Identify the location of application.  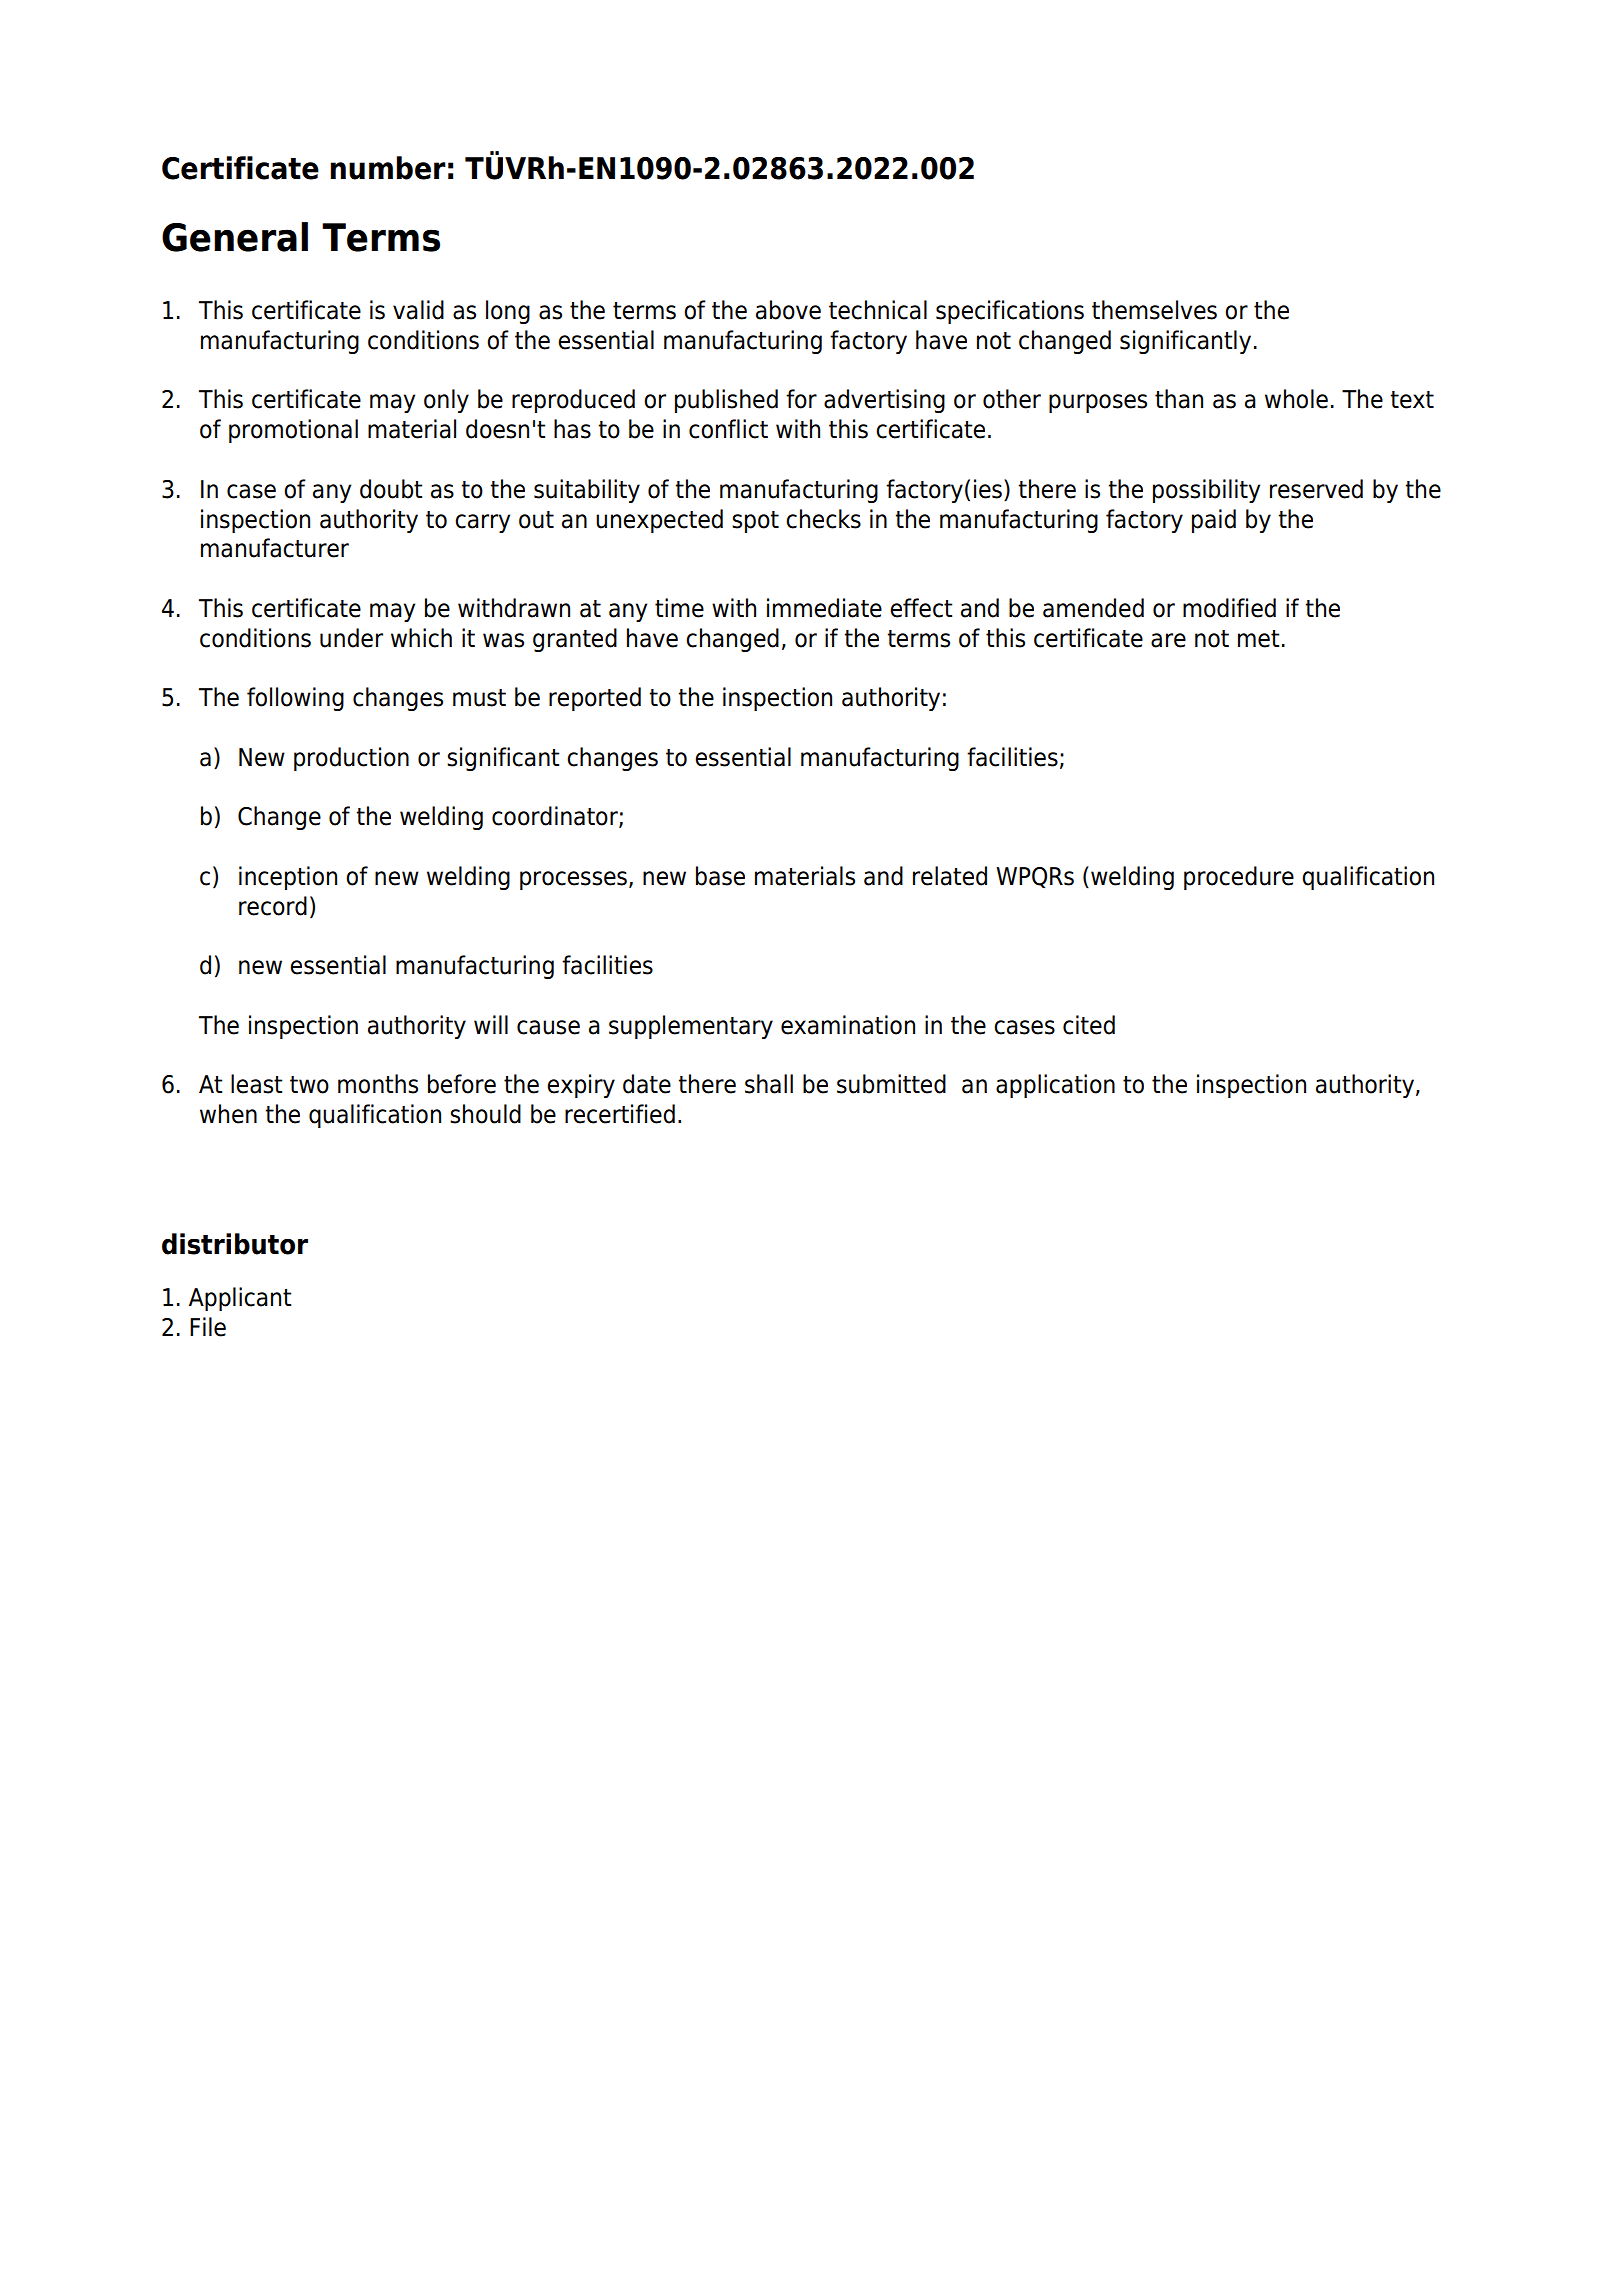
(1055, 1086).
